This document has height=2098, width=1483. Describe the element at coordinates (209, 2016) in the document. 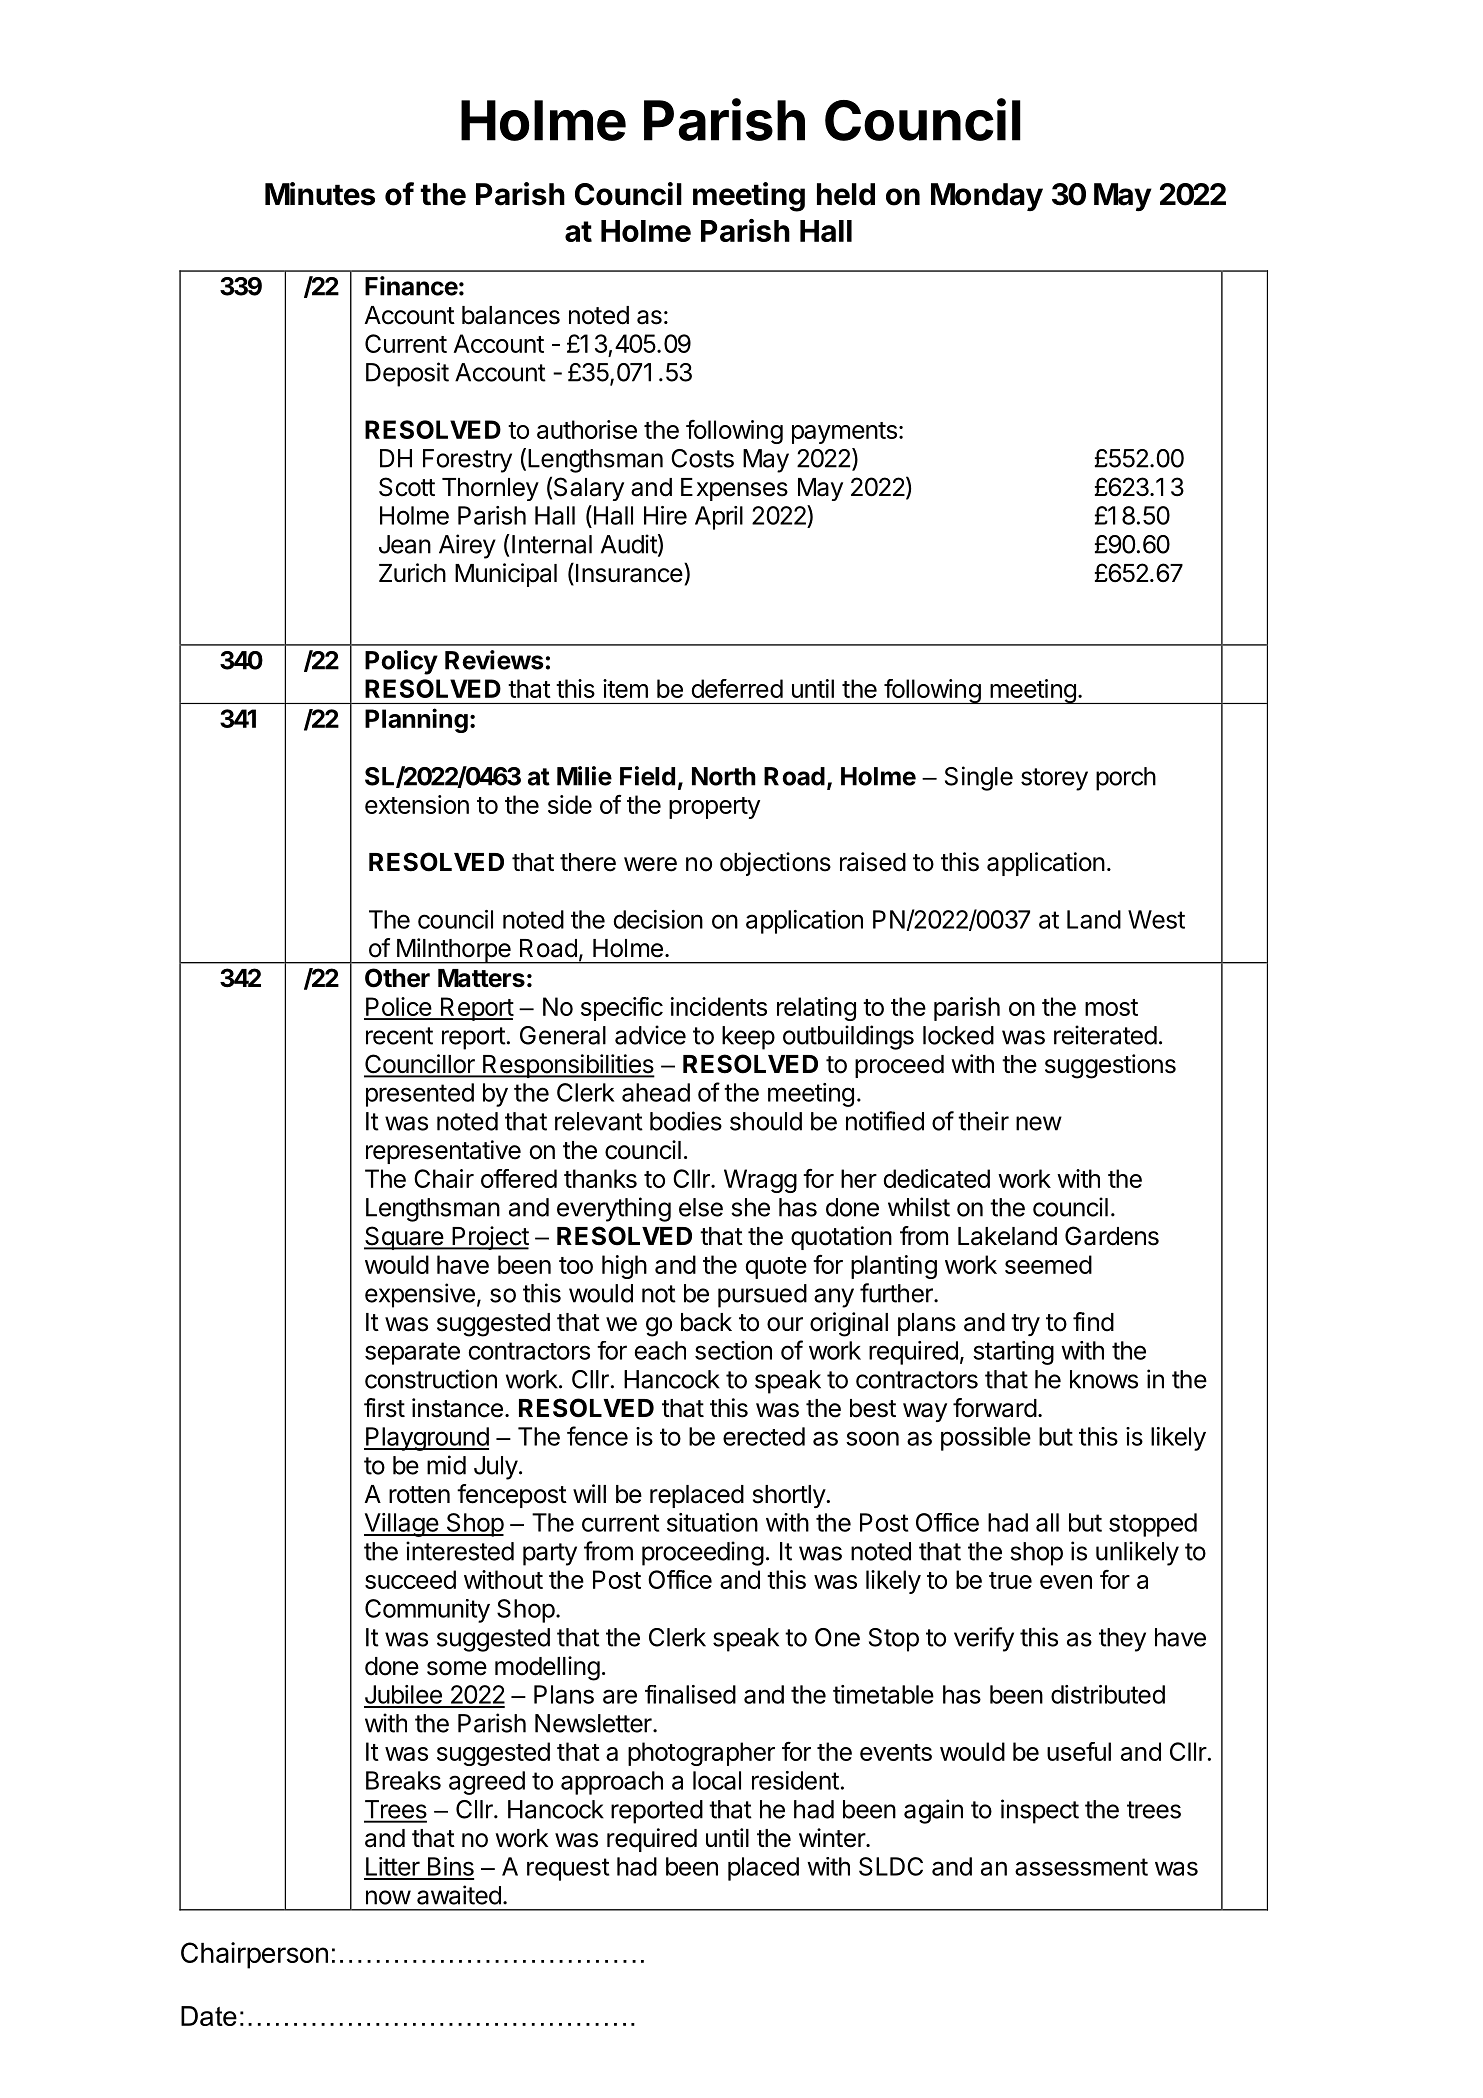

I see `Date` at that location.
